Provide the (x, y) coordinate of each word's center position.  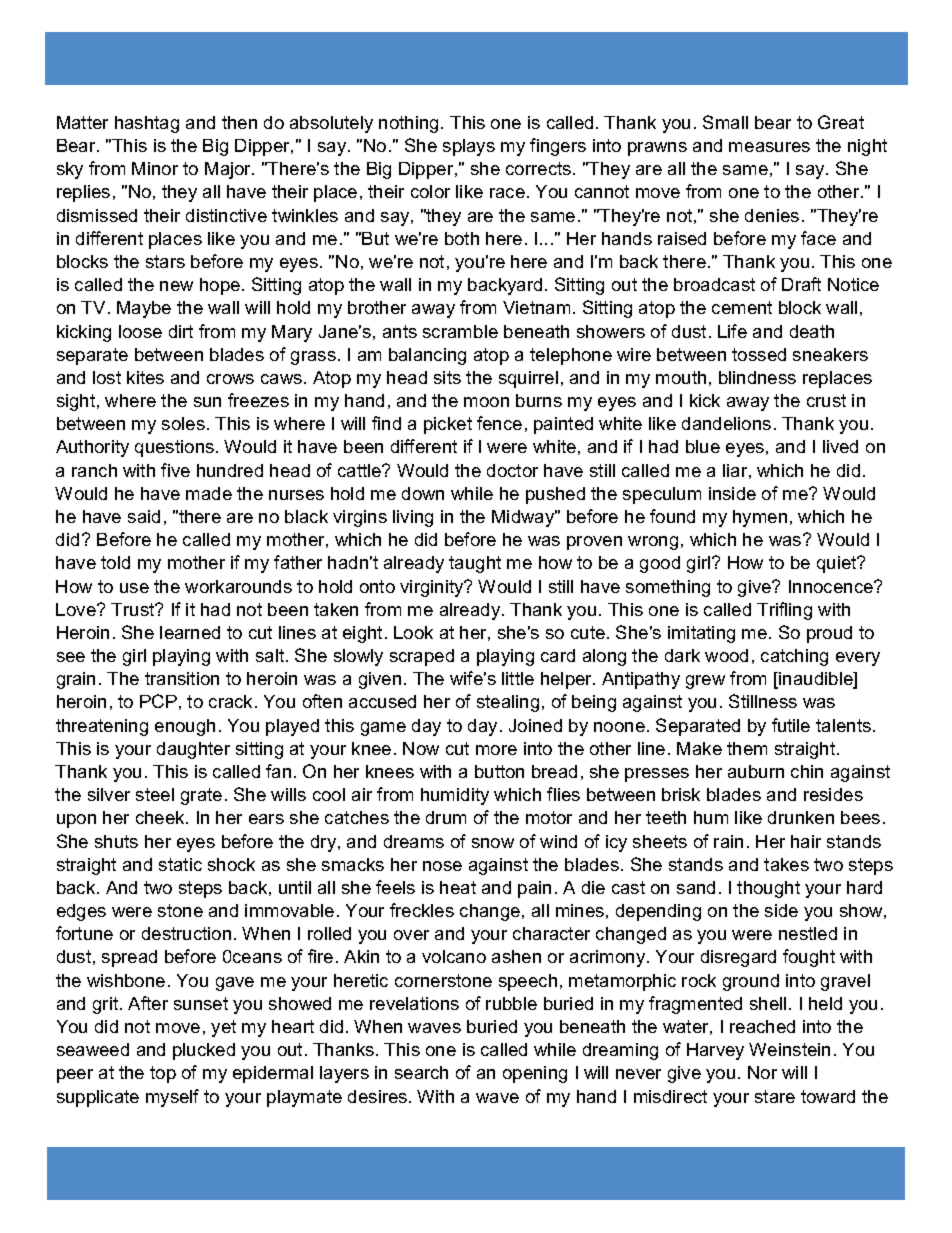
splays (469, 147)
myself (172, 1098)
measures (769, 147)
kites (145, 377)
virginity (433, 588)
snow (493, 843)
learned (190, 632)
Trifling (784, 611)
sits (447, 377)
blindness (757, 377)
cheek (161, 817)
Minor (155, 168)
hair (806, 841)
